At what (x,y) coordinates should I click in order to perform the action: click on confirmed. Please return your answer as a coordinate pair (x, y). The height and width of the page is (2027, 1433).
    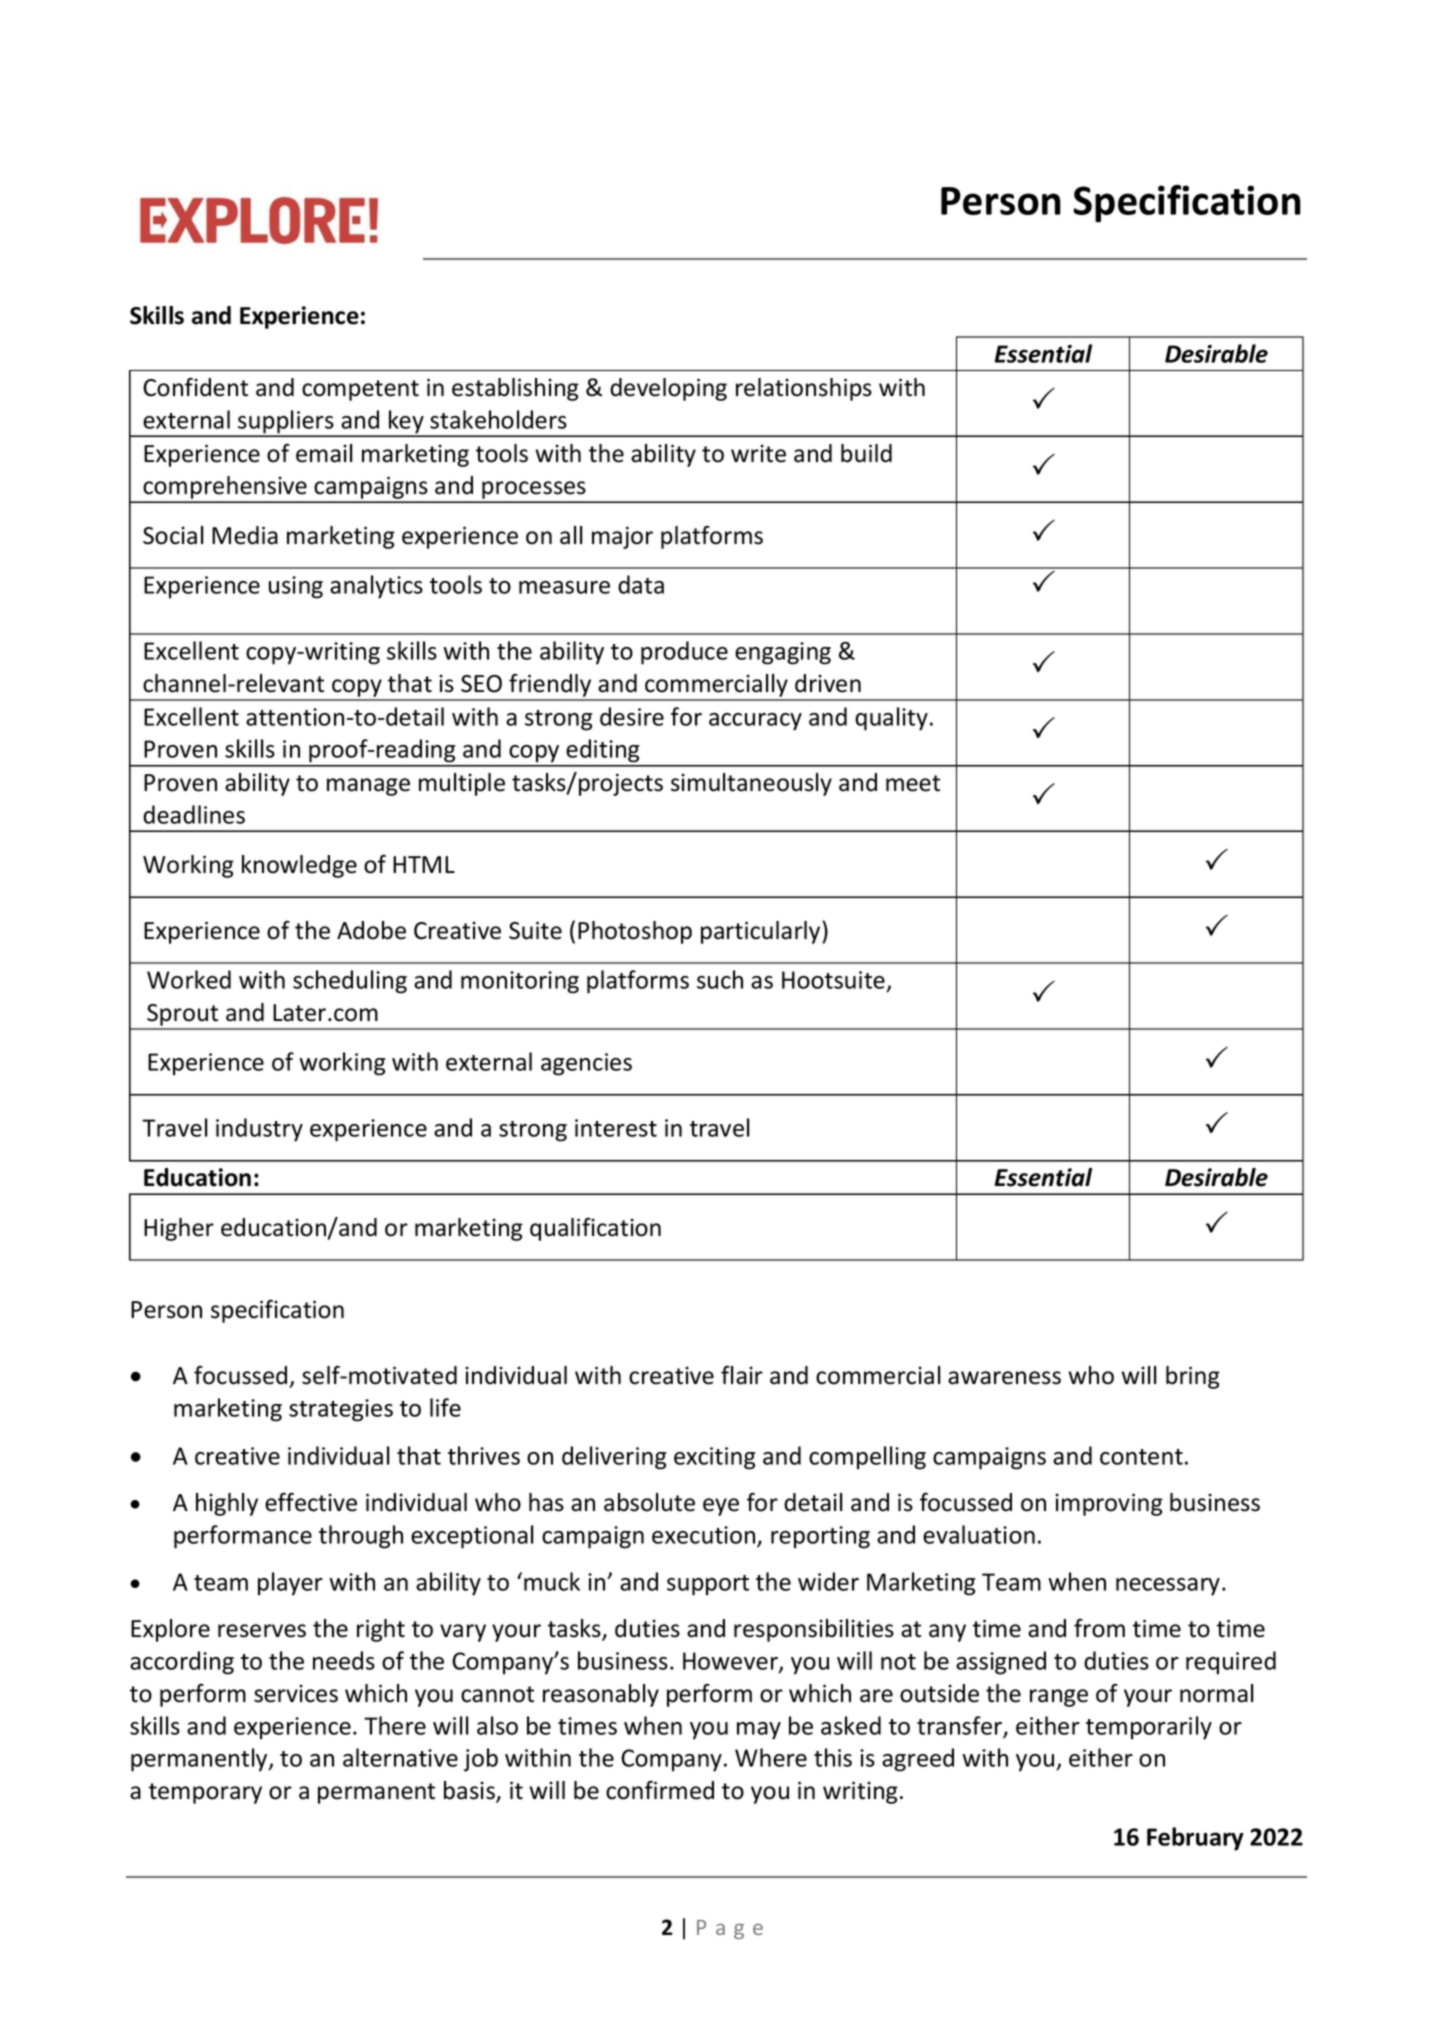
    Looking at the image, I should click on (660, 1790).
